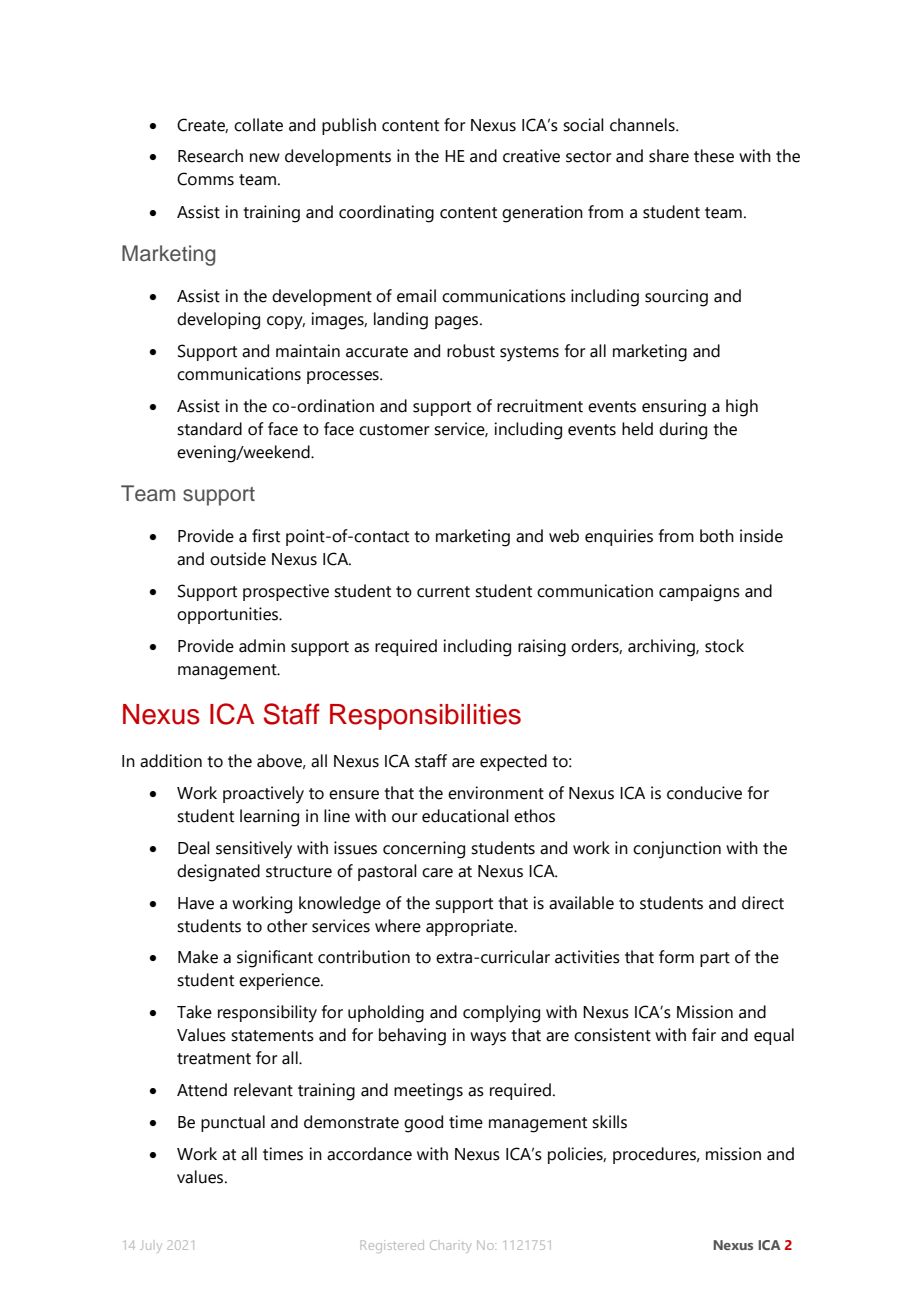 The width and height of the screenshot is (924, 1308). Describe the element at coordinates (683, 431) in the screenshot. I see `during` at that location.
